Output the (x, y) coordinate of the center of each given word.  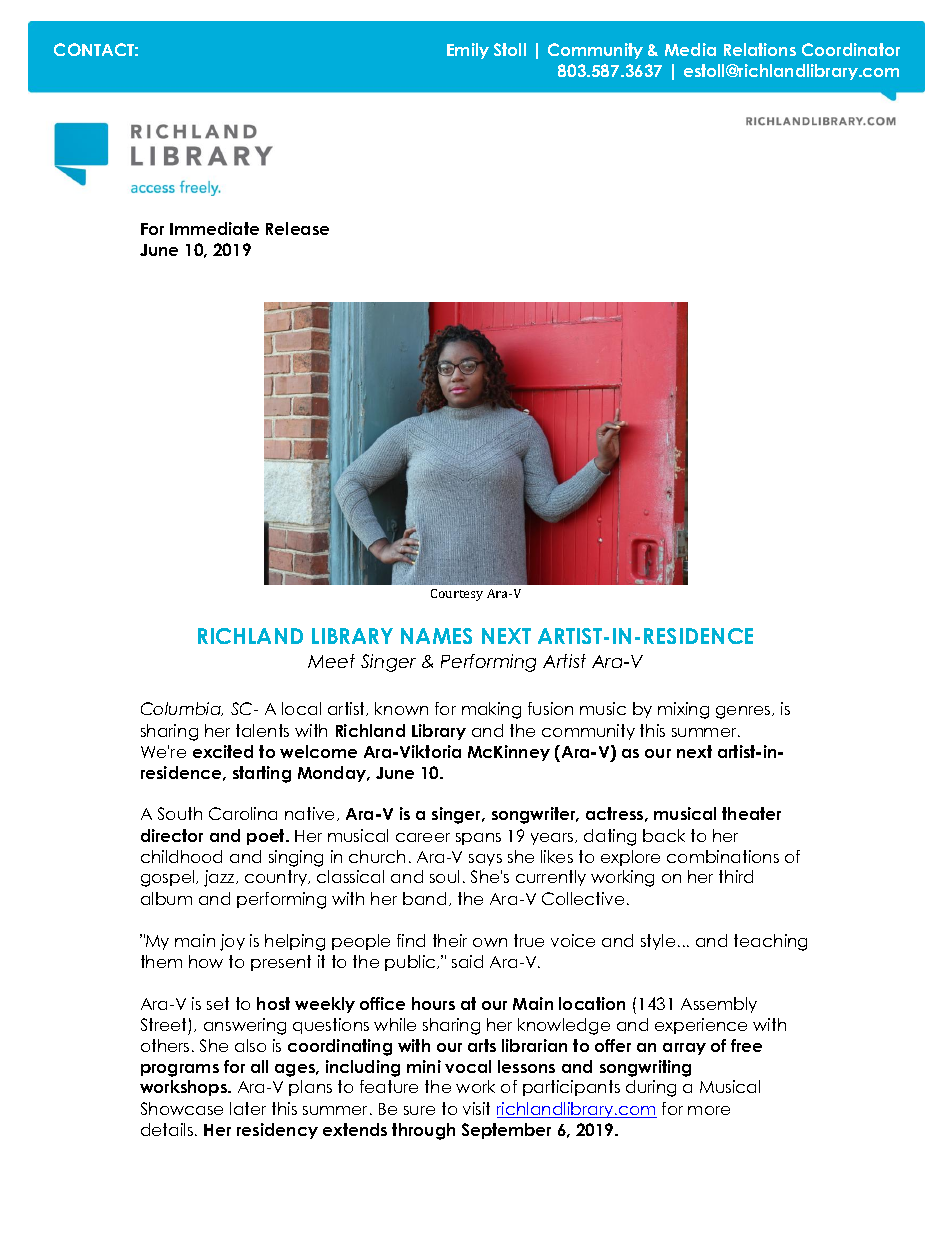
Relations (760, 49)
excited (223, 751)
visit (476, 1108)
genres (744, 712)
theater (751, 813)
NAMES (436, 636)
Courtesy (457, 595)
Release (297, 228)
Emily (468, 51)
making (491, 710)
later (248, 1108)
